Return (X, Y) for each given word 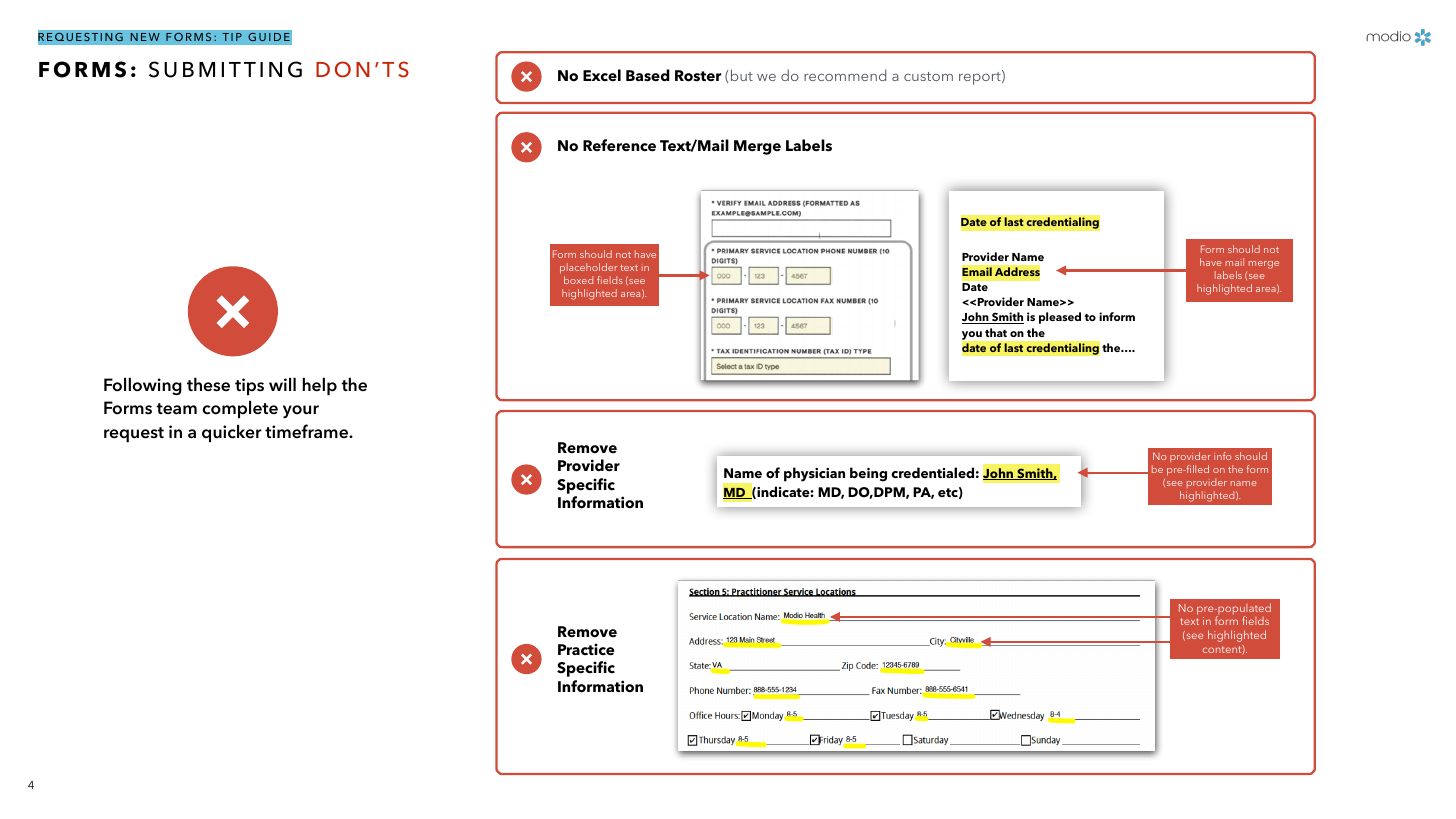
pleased (1060, 318)
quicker (232, 433)
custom (928, 76)
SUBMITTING (225, 69)
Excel (602, 75)
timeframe (307, 431)
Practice (586, 649)
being (868, 474)
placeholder (588, 270)
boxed (578, 280)
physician (814, 474)
